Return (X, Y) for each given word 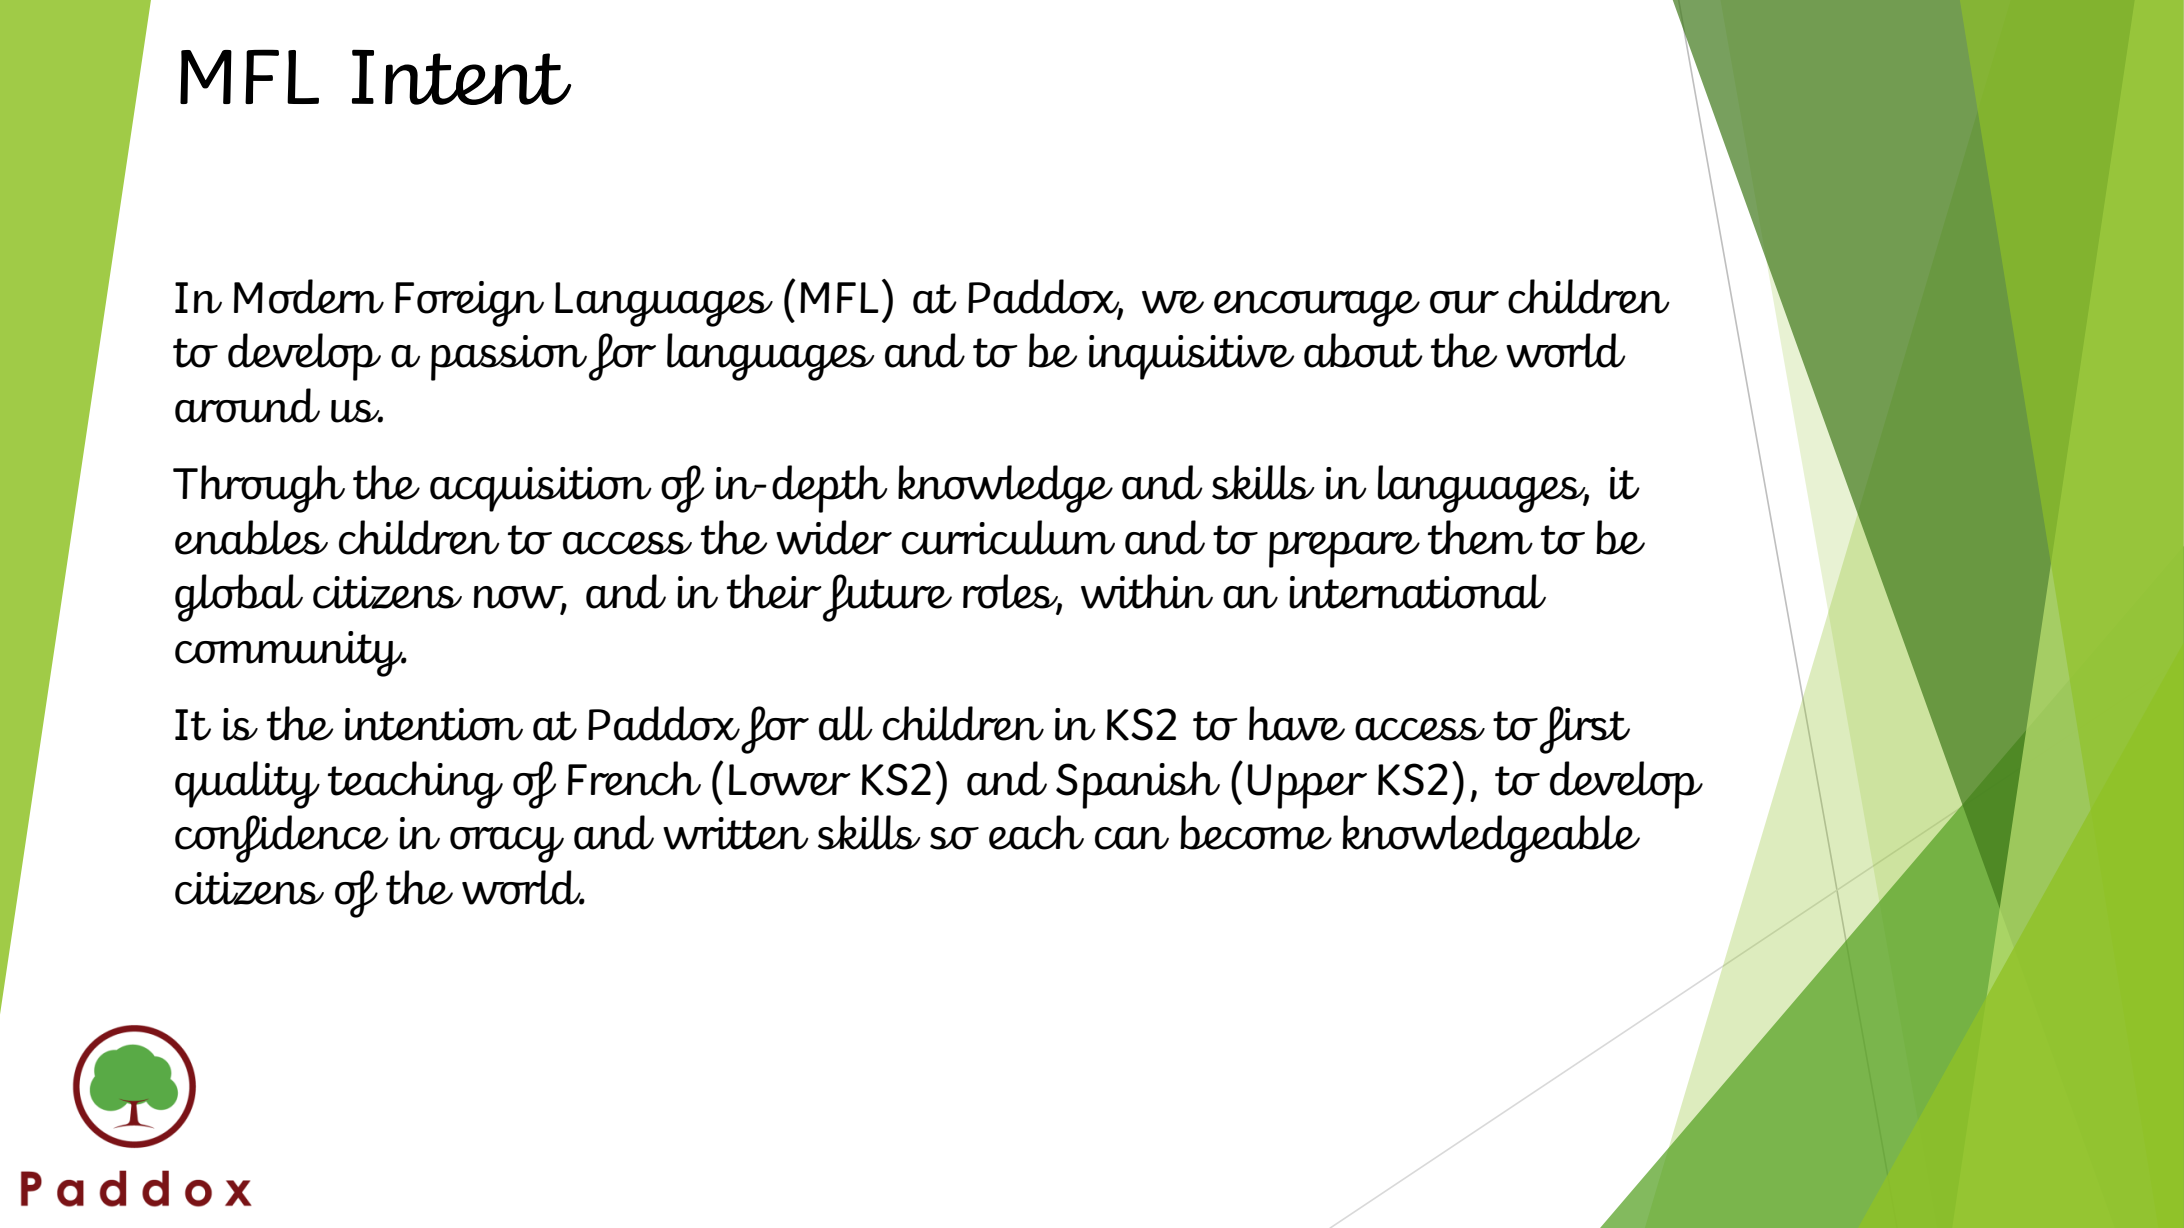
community (290, 654)
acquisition (541, 489)
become (1256, 832)
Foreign (469, 304)
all (846, 723)
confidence (281, 839)
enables (251, 537)
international (1417, 591)
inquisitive (1191, 357)
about (1363, 350)
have (1297, 723)
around (247, 405)
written (736, 833)
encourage (1317, 309)
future (887, 598)
